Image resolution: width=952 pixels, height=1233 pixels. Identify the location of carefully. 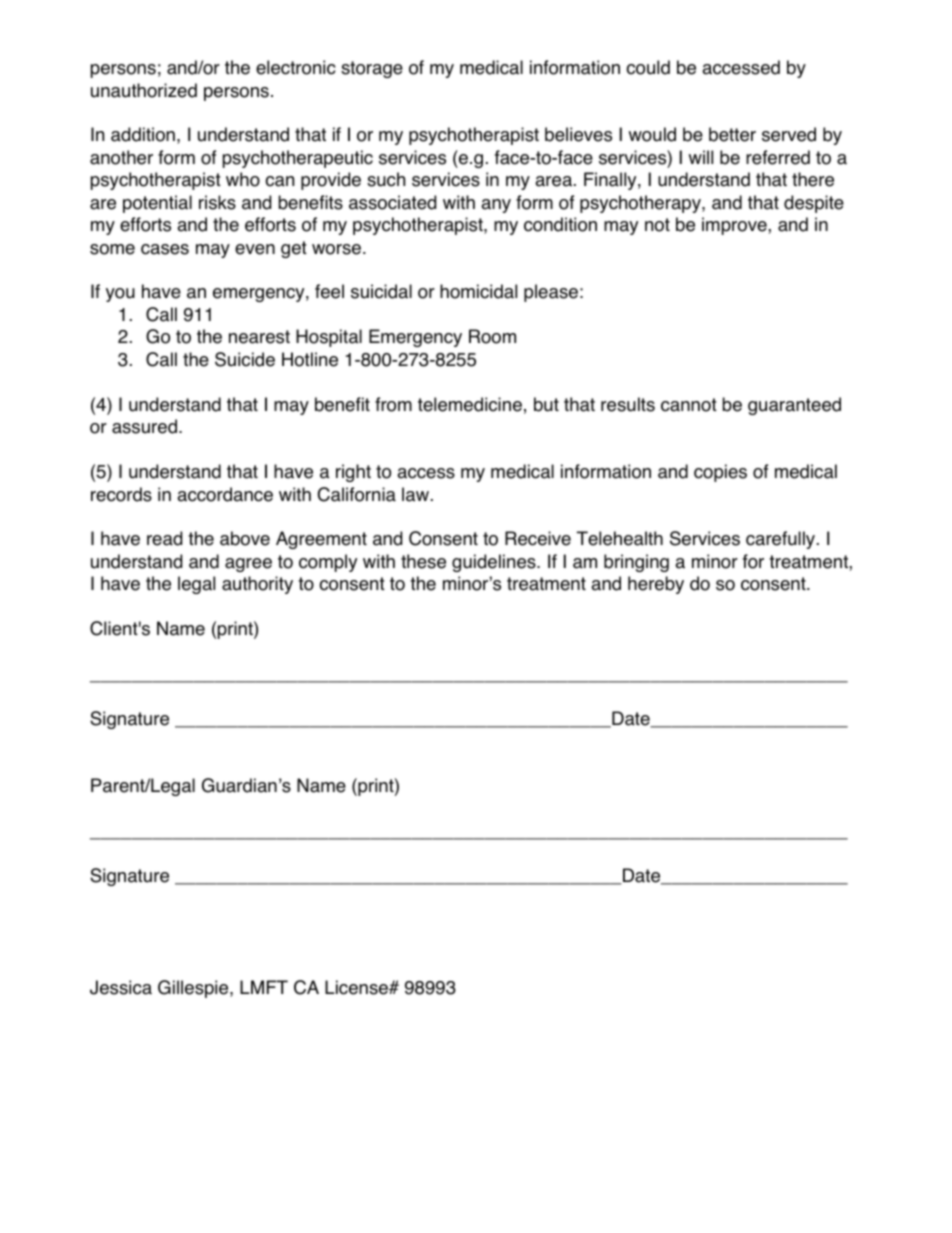
(782, 540).
